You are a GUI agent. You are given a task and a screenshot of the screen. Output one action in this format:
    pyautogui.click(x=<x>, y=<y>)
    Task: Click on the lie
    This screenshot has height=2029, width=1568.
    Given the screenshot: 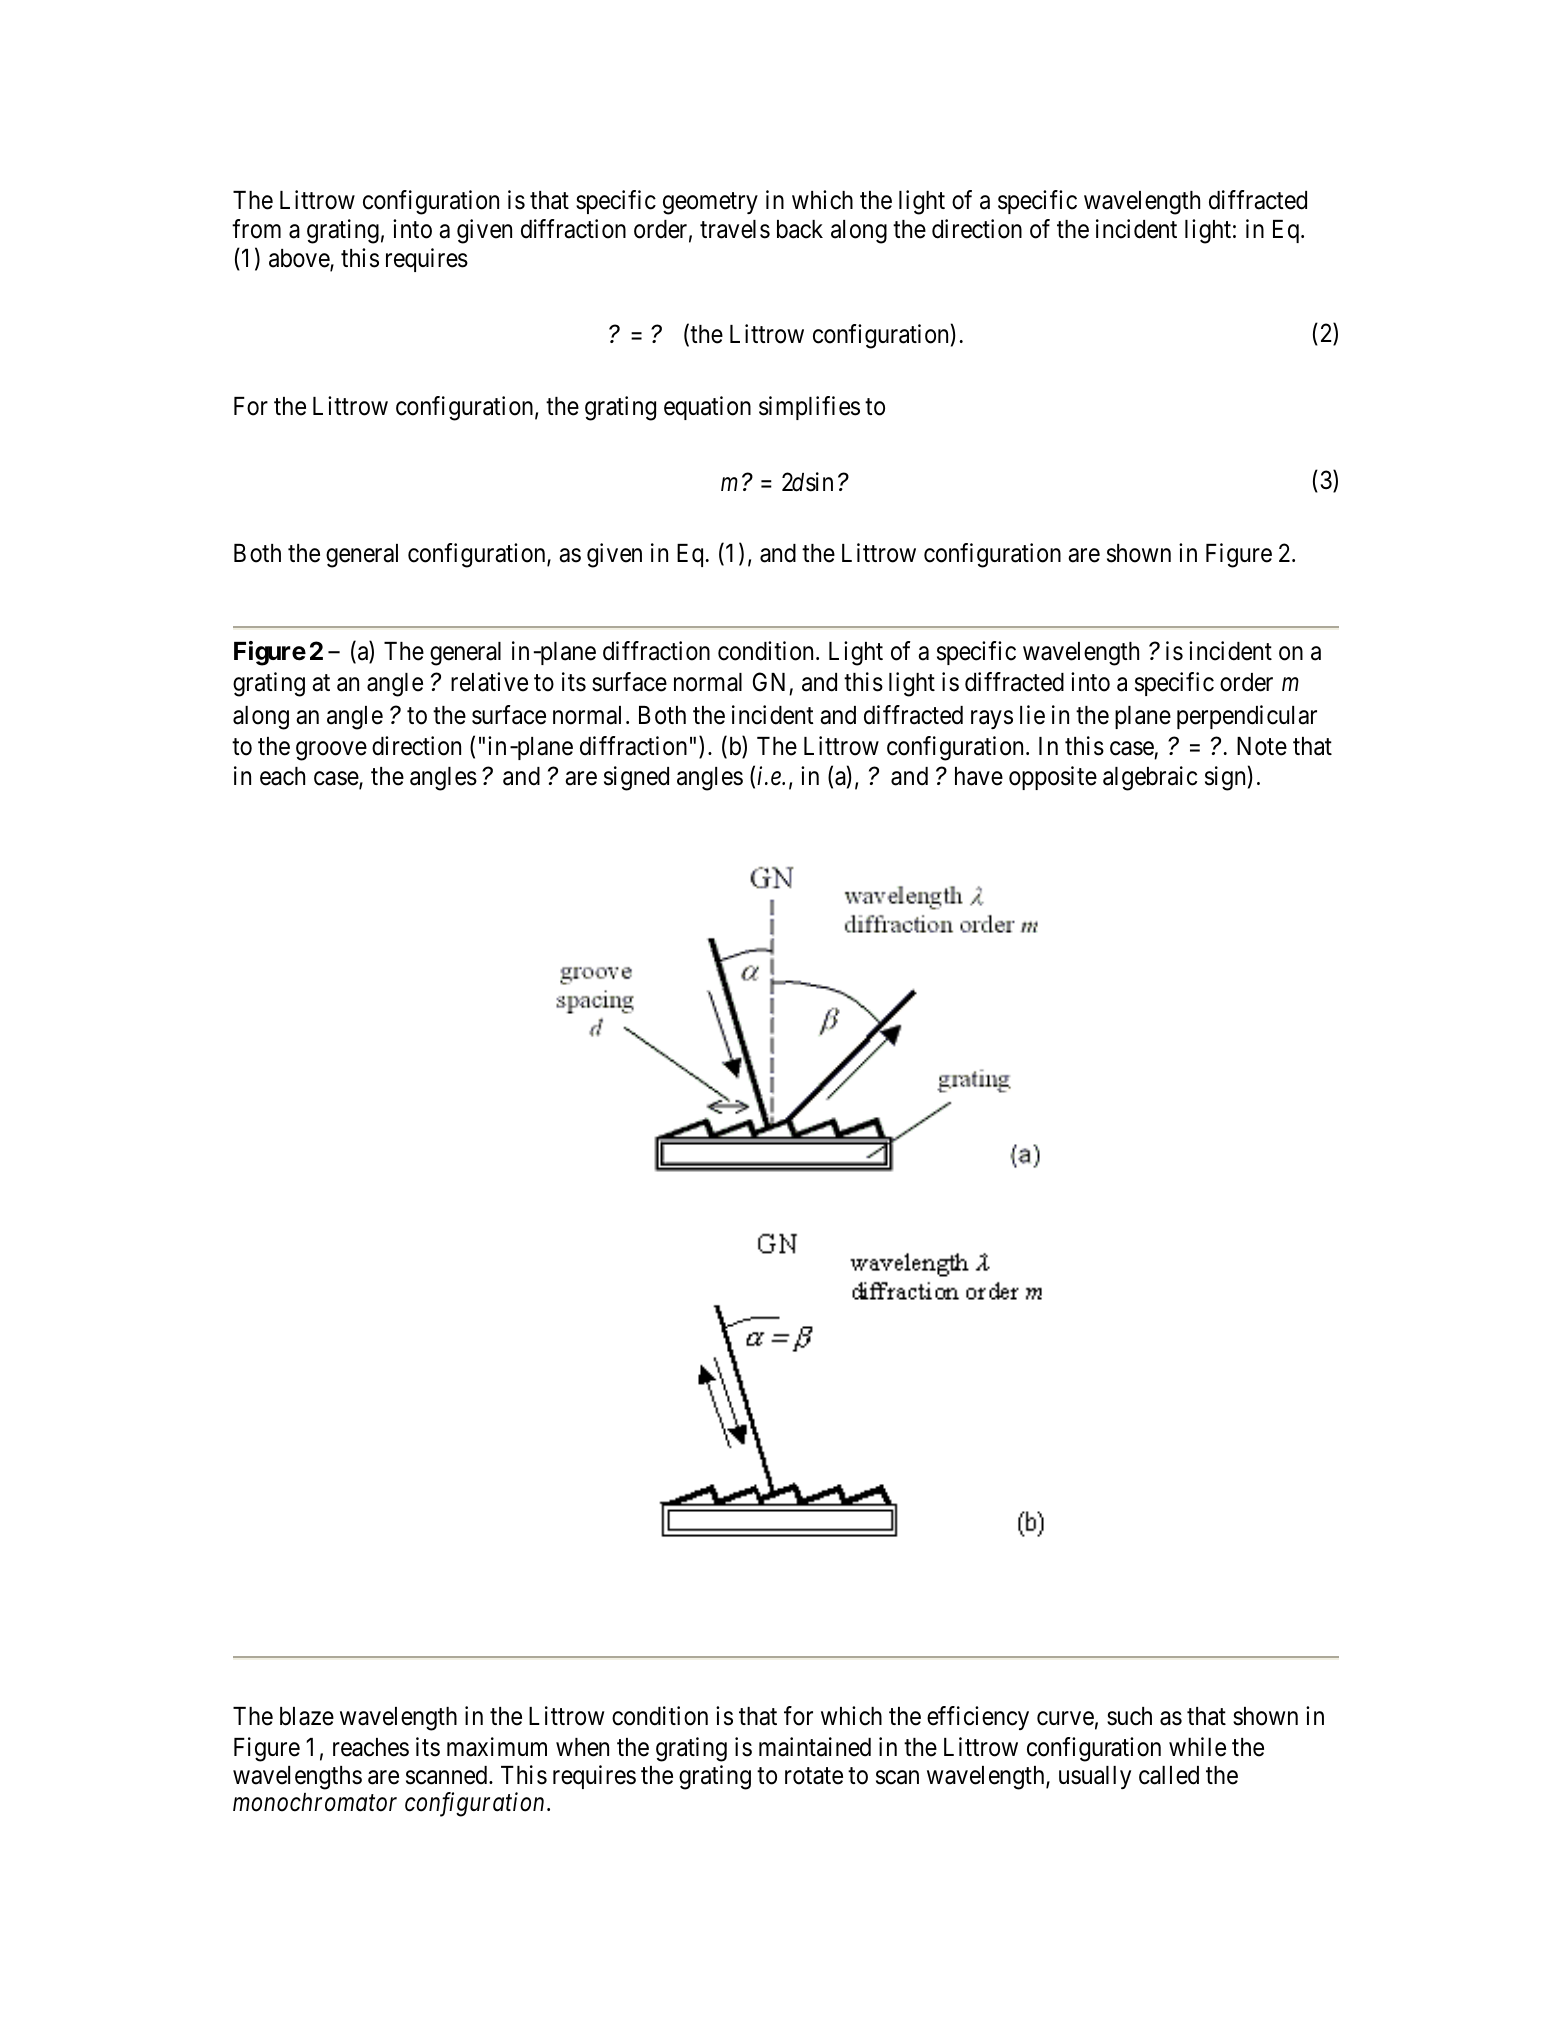 What is the action you would take?
    pyautogui.click(x=1032, y=715)
